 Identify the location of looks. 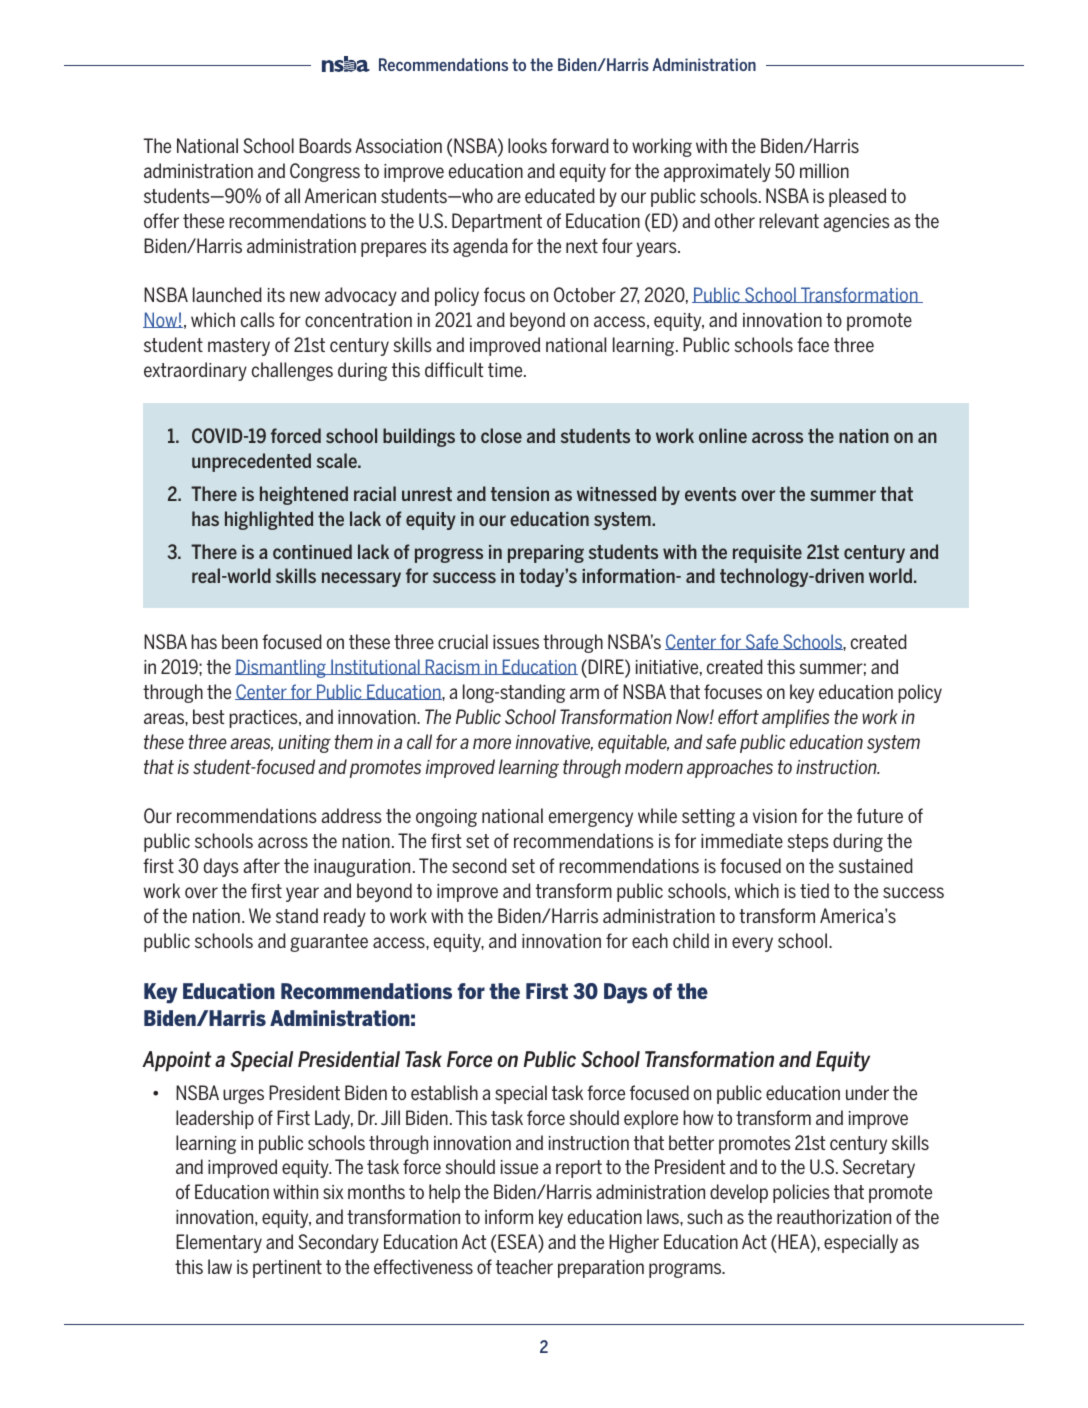
(527, 145).
